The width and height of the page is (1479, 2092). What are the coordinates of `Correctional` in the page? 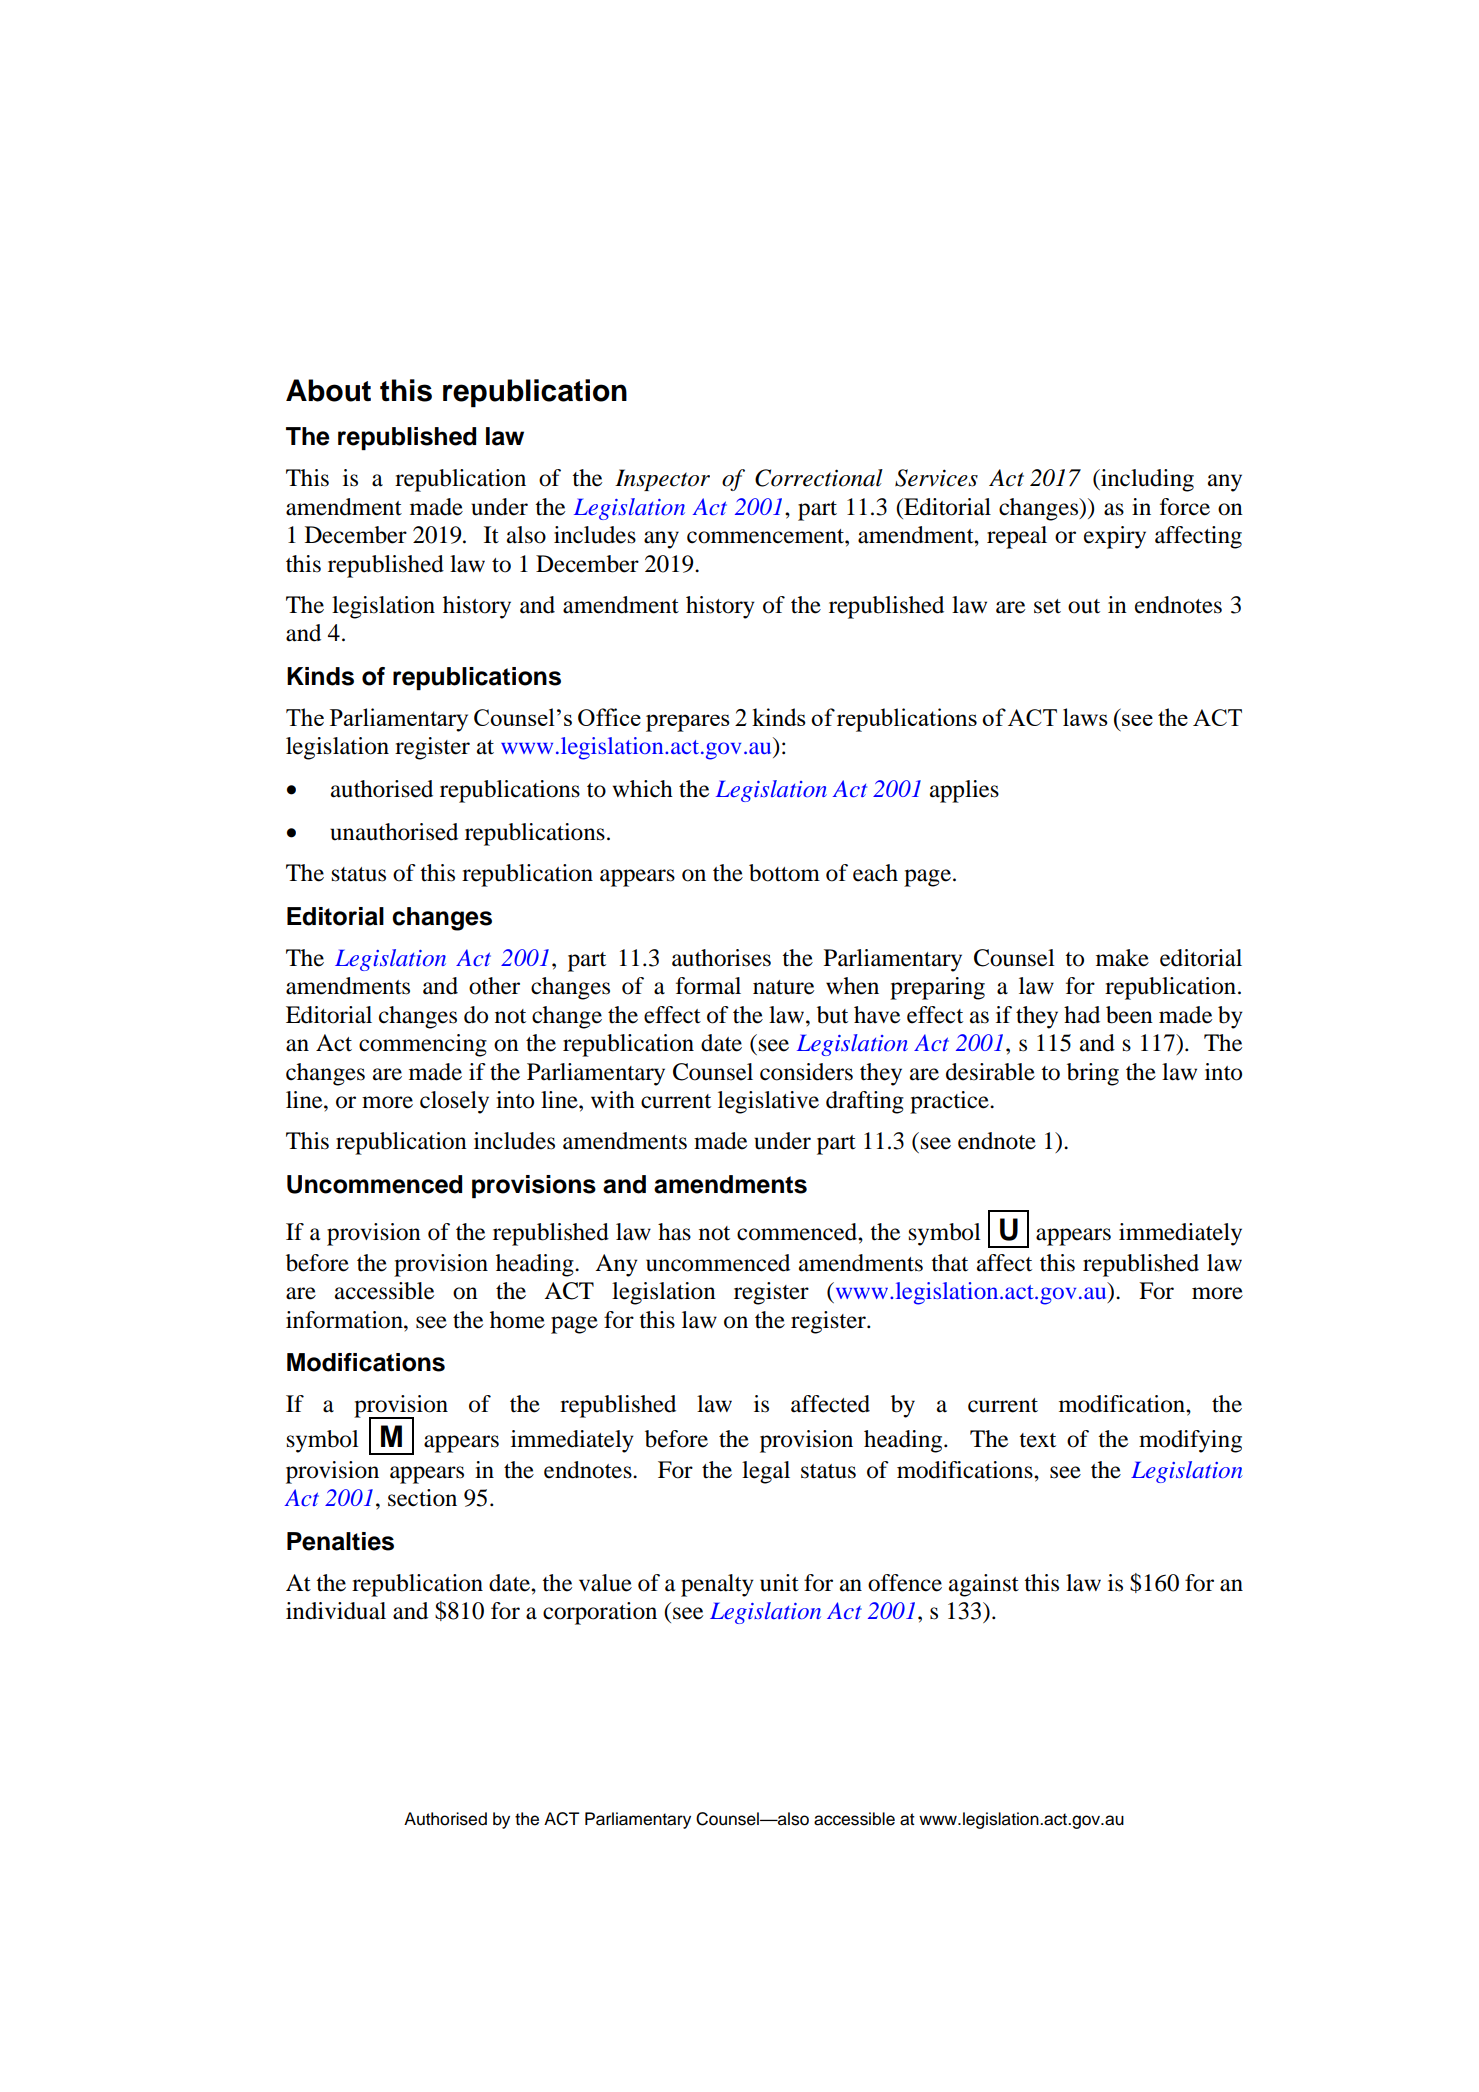 It's located at (819, 478).
